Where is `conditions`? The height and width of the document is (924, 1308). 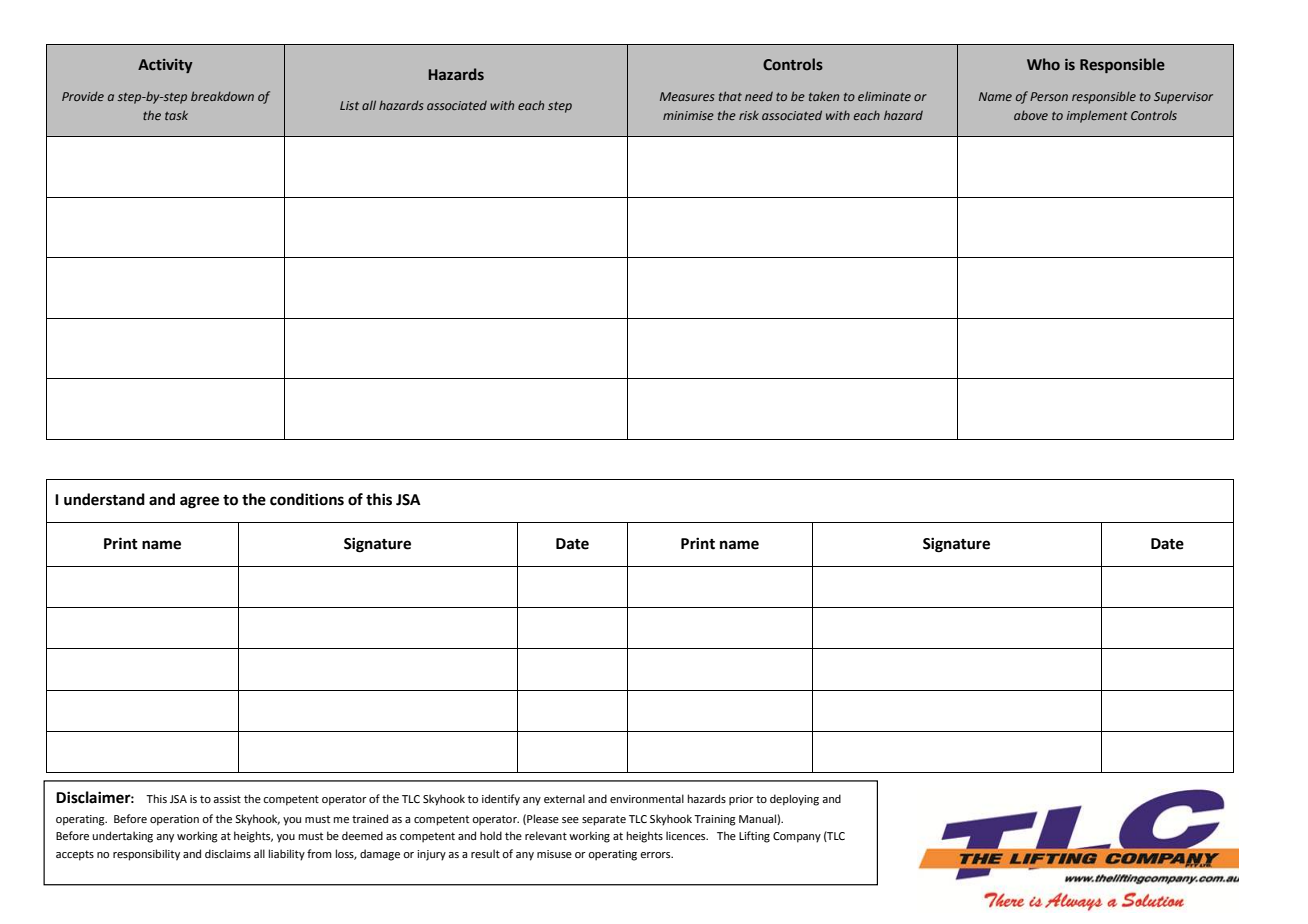
conditions is located at coordinates (307, 499).
